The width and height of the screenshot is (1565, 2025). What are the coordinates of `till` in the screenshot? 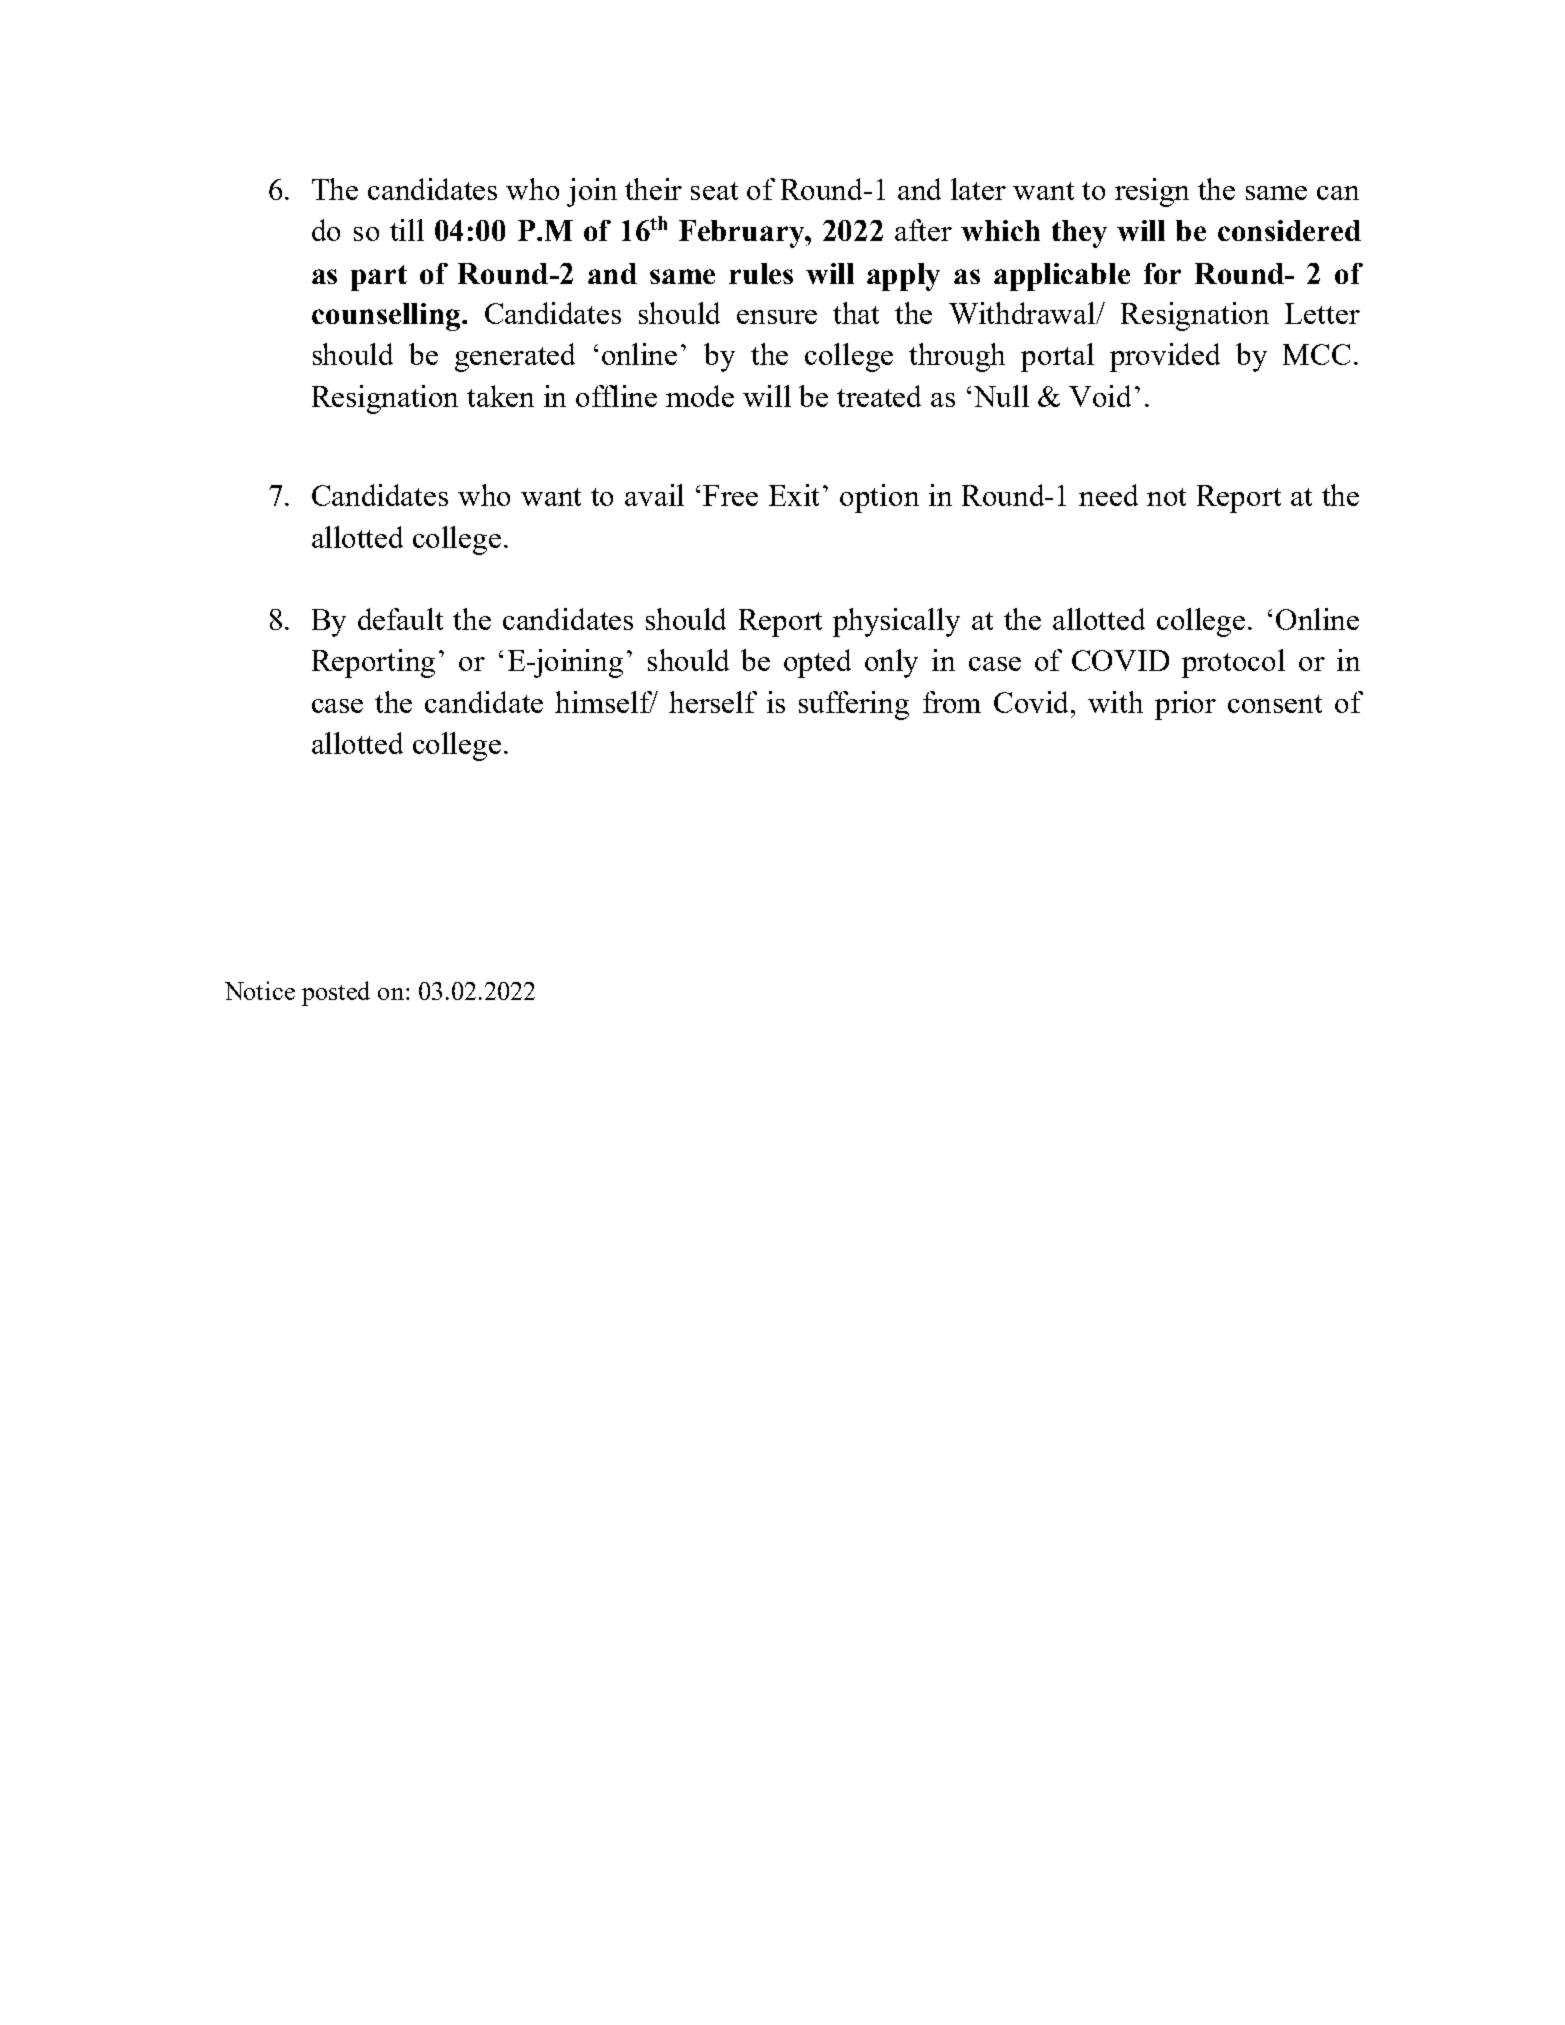 It's located at (407, 230).
